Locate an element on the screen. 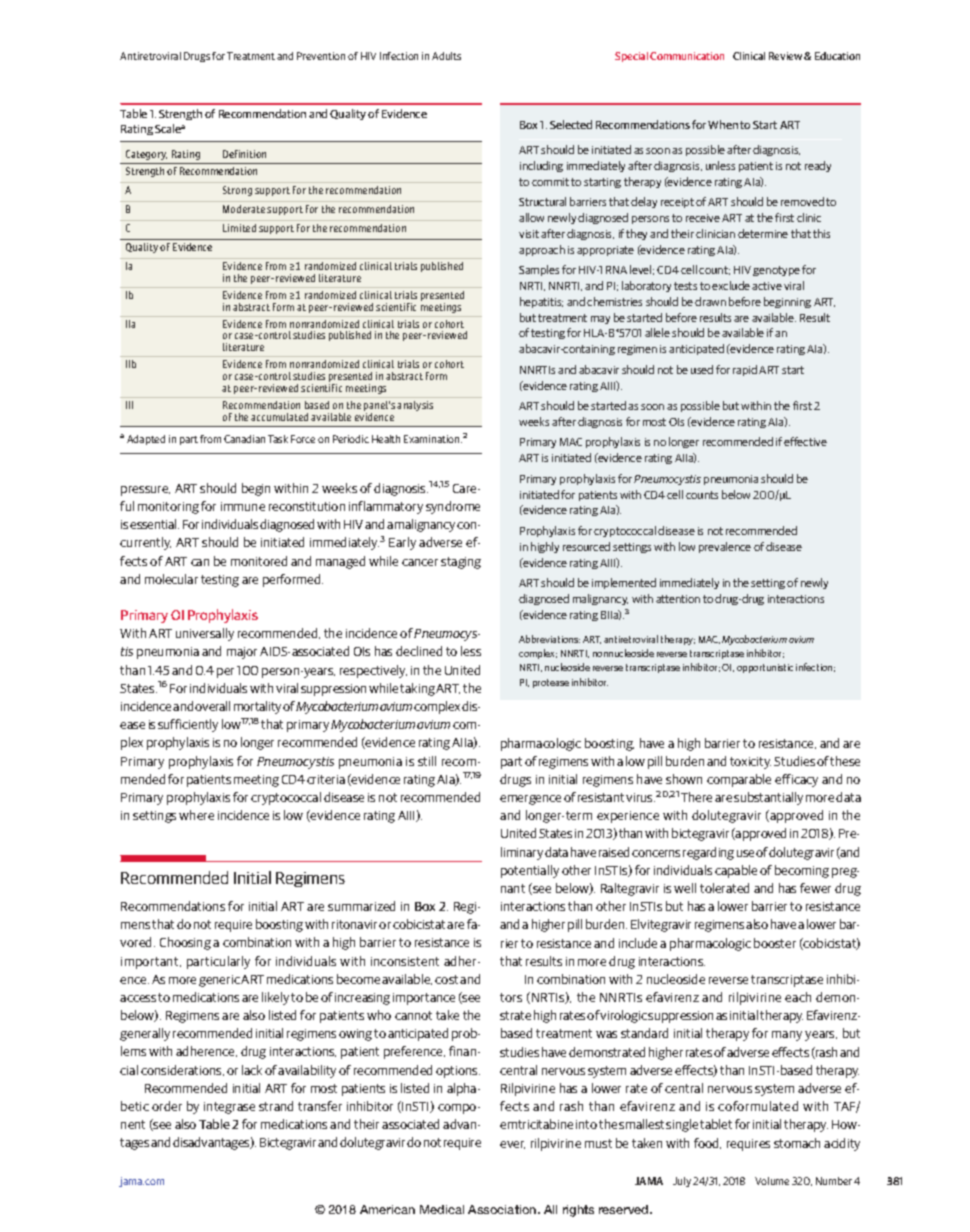 The image size is (970, 1232). Definition is located at coordinates (244, 154).
